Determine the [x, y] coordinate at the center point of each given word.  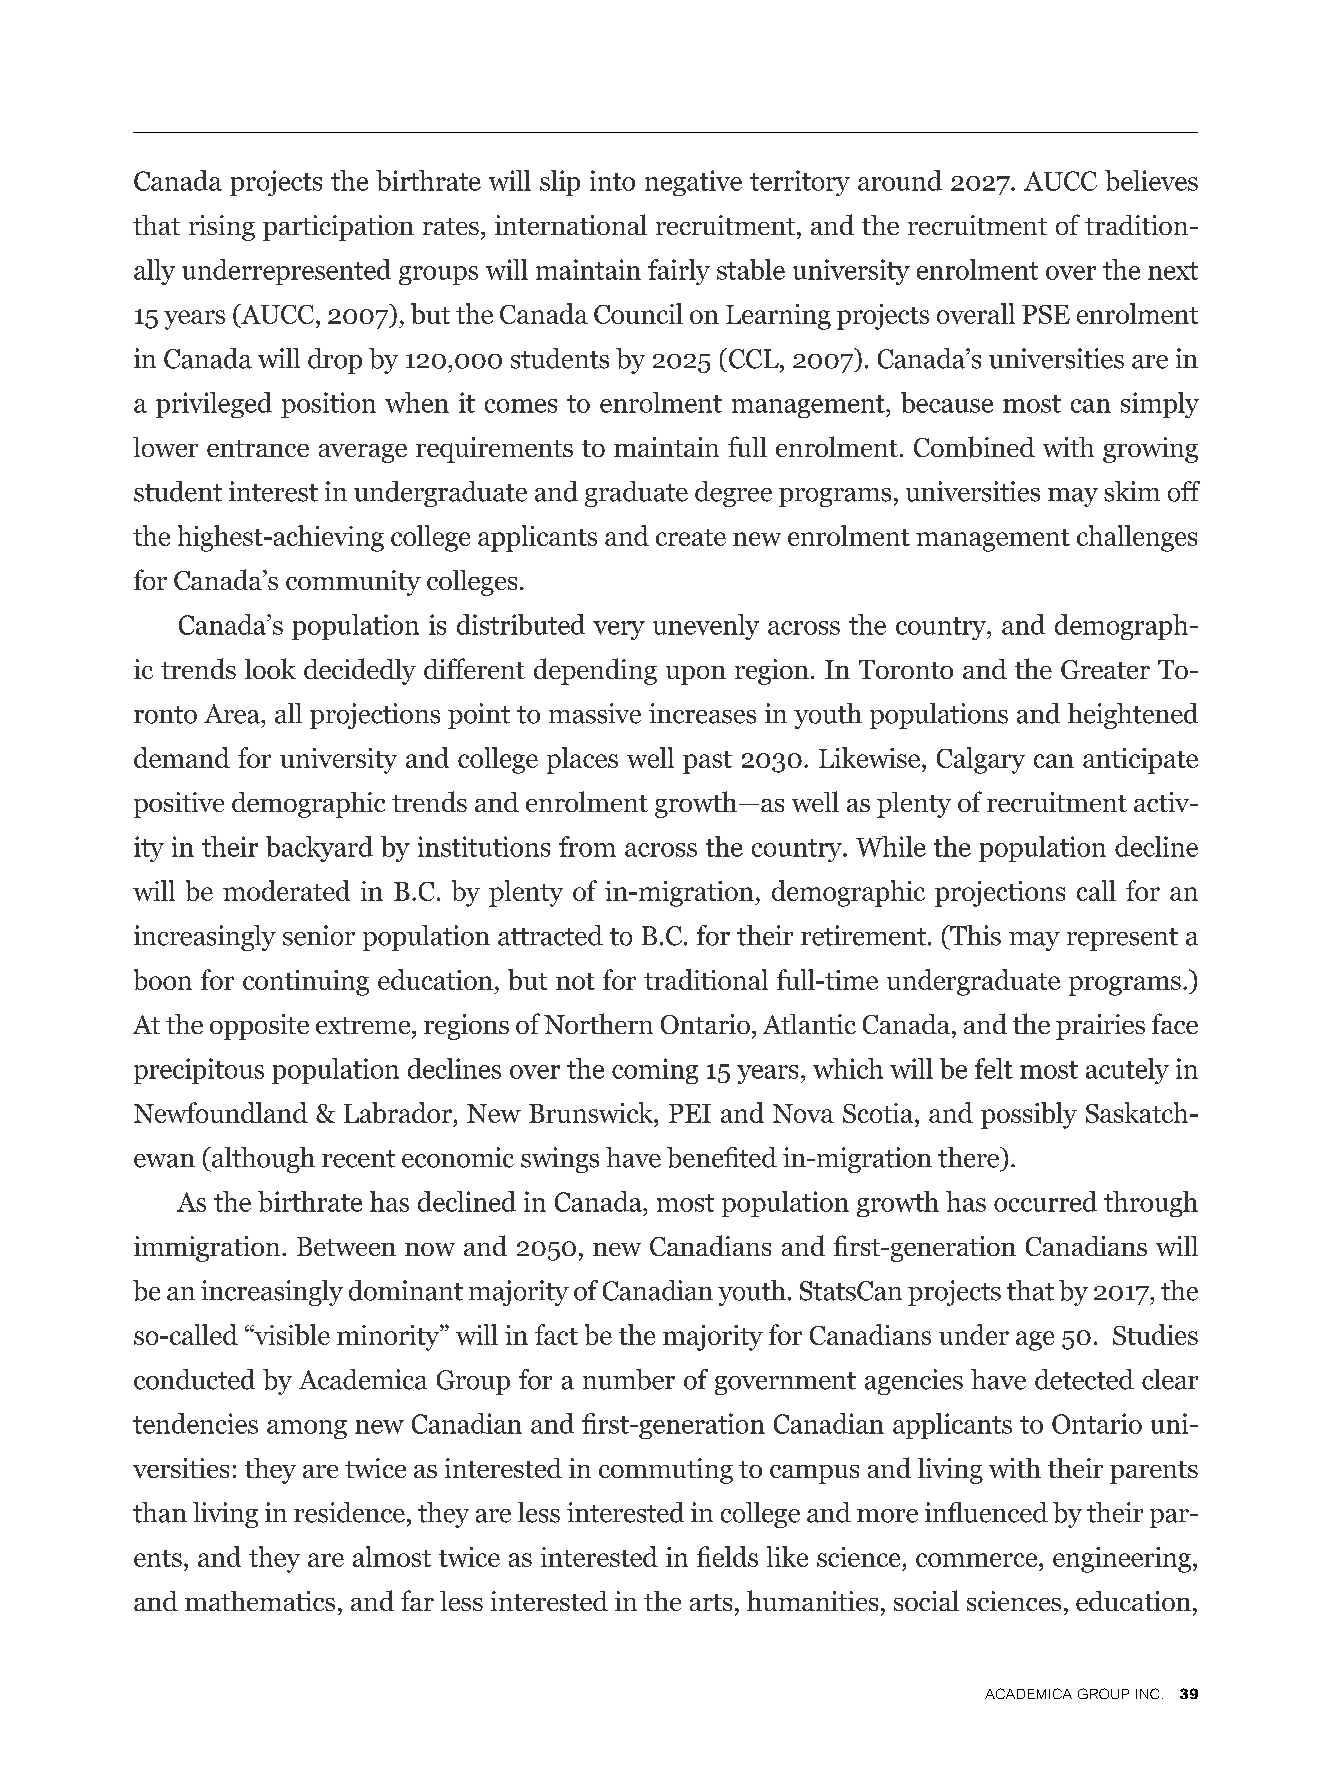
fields [727, 1556]
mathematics [260, 1601]
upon [696, 675]
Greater [1105, 669]
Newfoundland [221, 1112]
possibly [1029, 1115]
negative [693, 183]
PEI [690, 1113]
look [270, 668]
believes [1151, 180]
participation [338, 228]
